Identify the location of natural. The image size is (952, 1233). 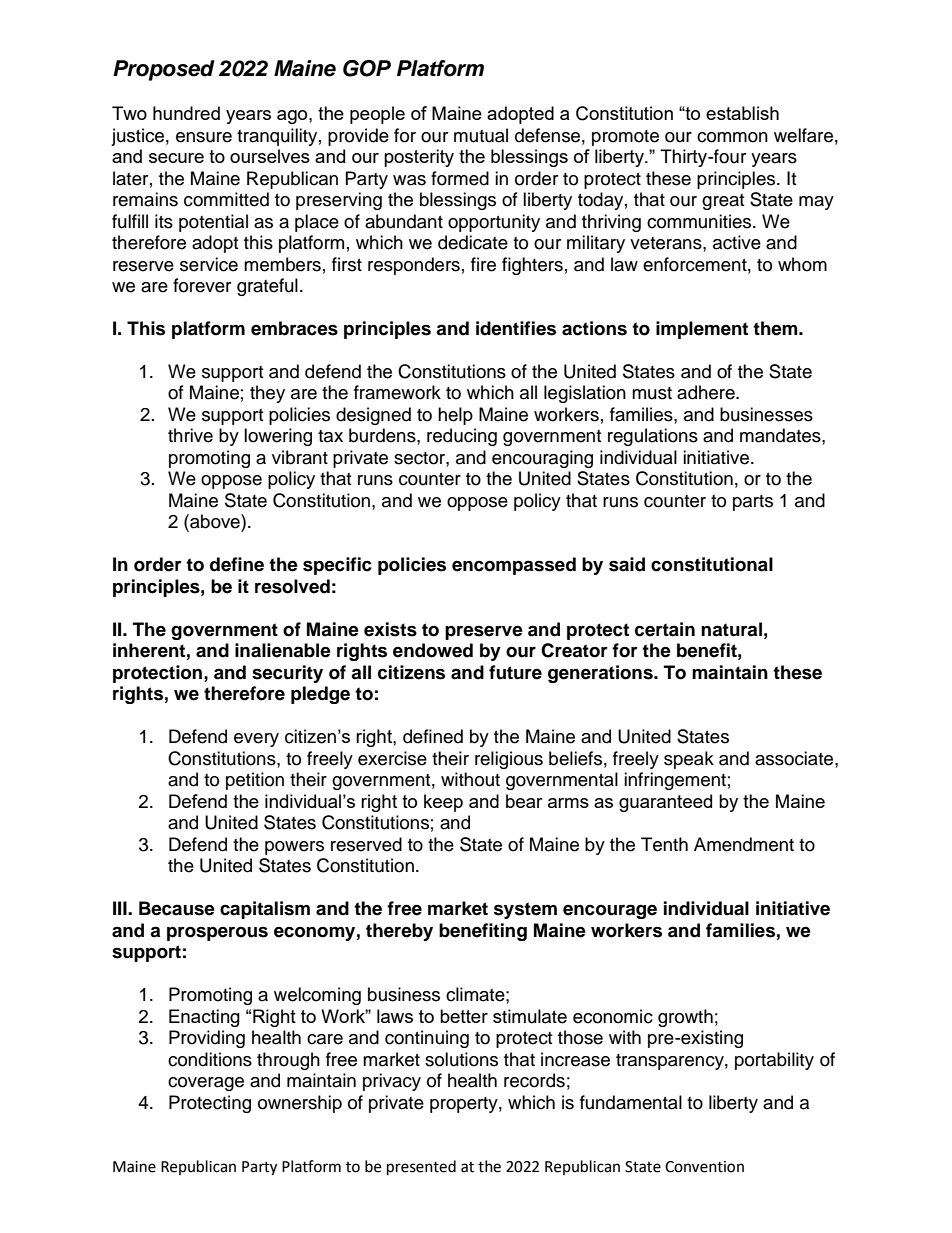
(731, 629).
